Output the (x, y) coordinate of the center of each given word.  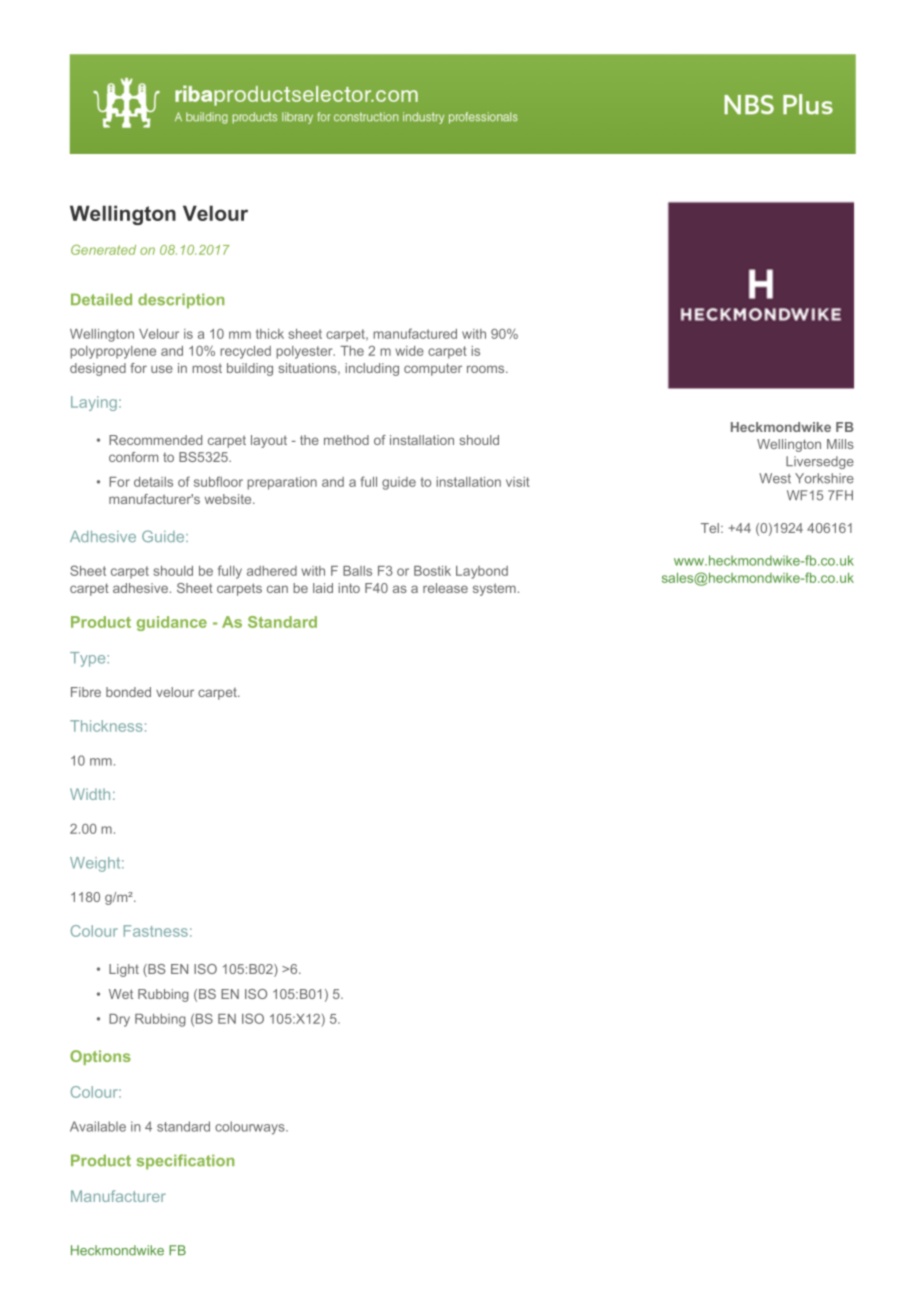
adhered (272, 571)
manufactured (415, 333)
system (494, 589)
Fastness (156, 931)
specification (185, 1162)
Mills (840, 444)
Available (98, 1126)
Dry (119, 1020)
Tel (711, 528)
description (181, 301)
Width (90, 794)
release (445, 588)
